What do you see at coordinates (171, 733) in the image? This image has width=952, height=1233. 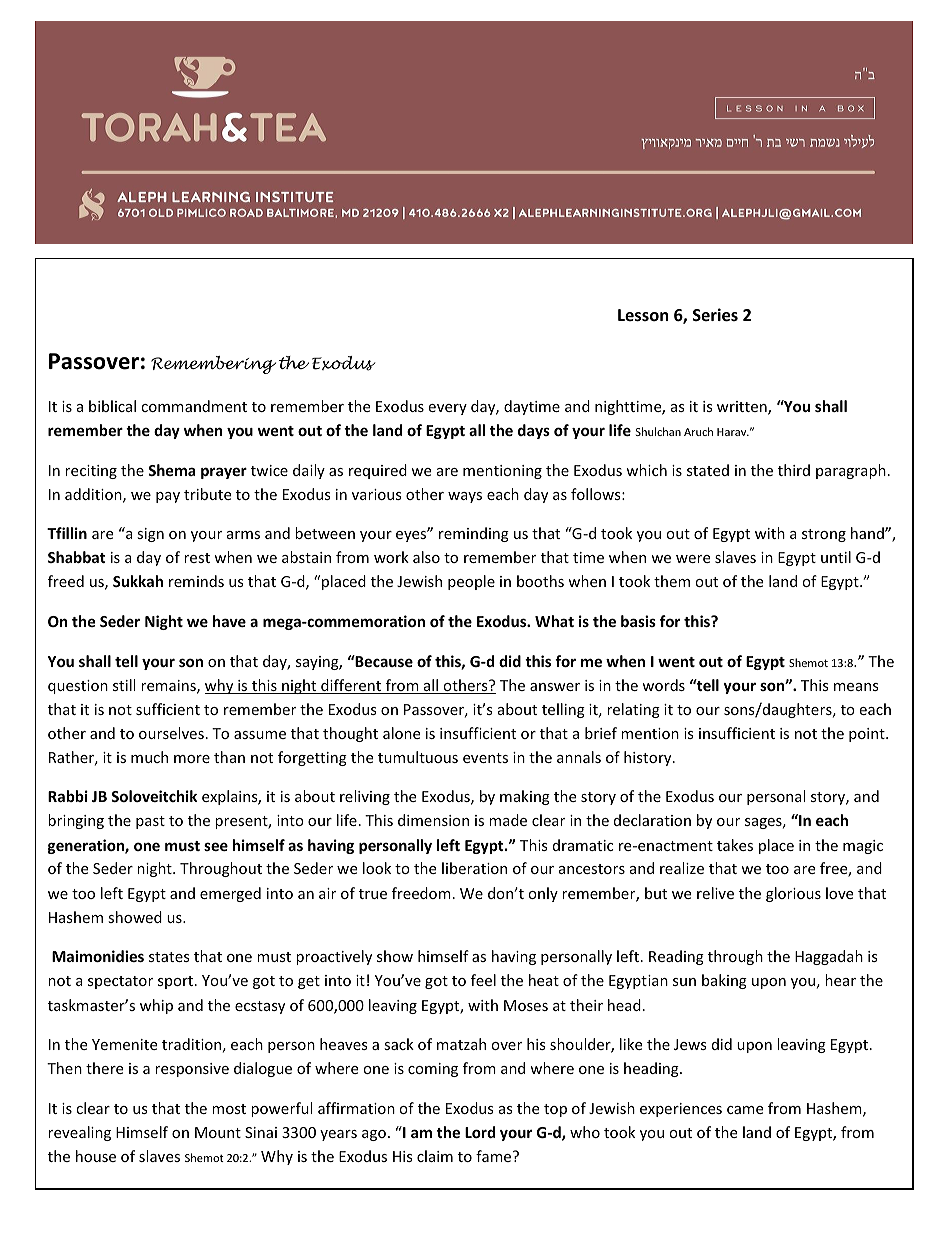 I see `ourselves` at bounding box center [171, 733].
